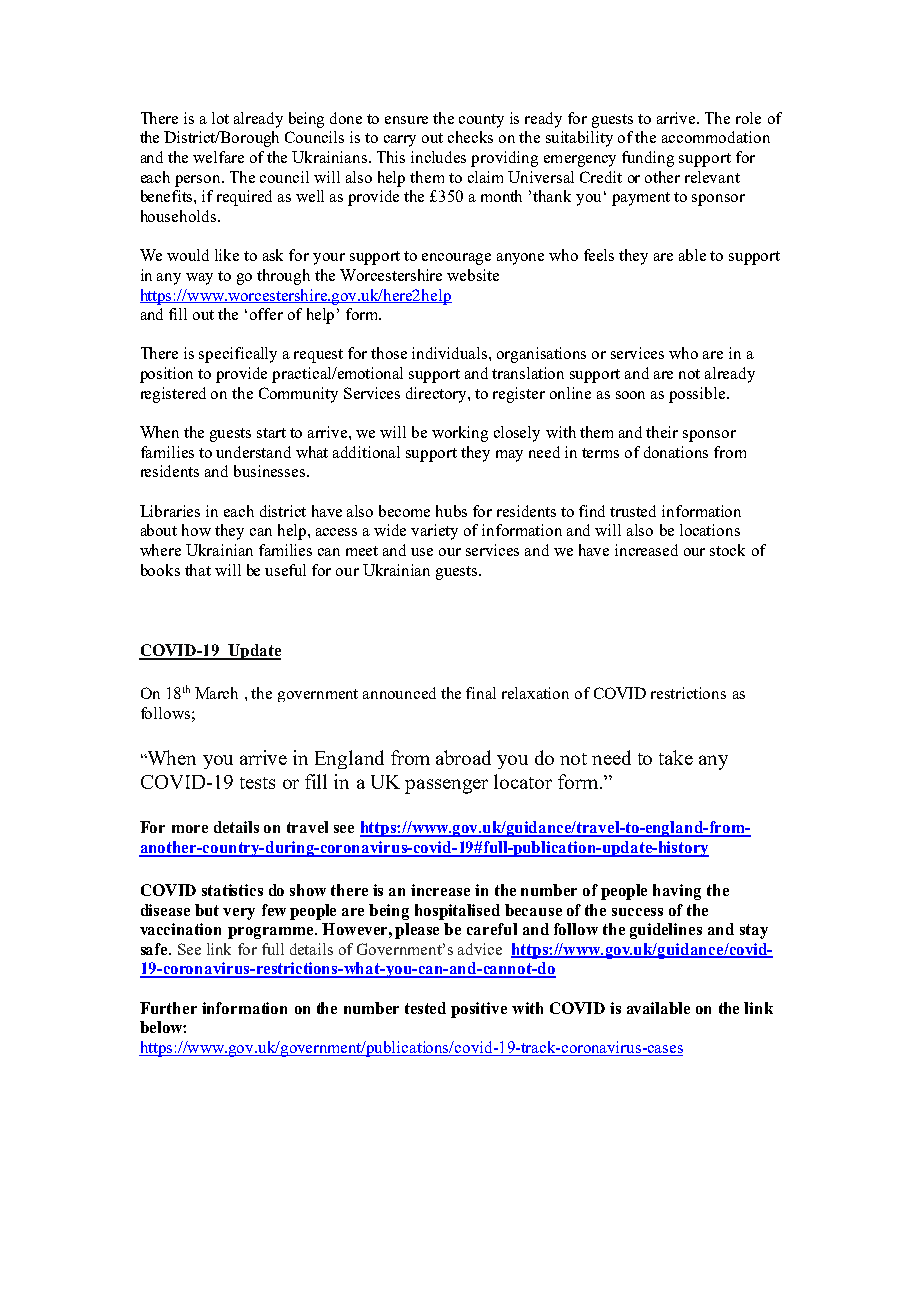 Image resolution: width=924 pixels, height=1308 pixels. What do you see at coordinates (666, 931) in the page?
I see `guidelines` at bounding box center [666, 931].
